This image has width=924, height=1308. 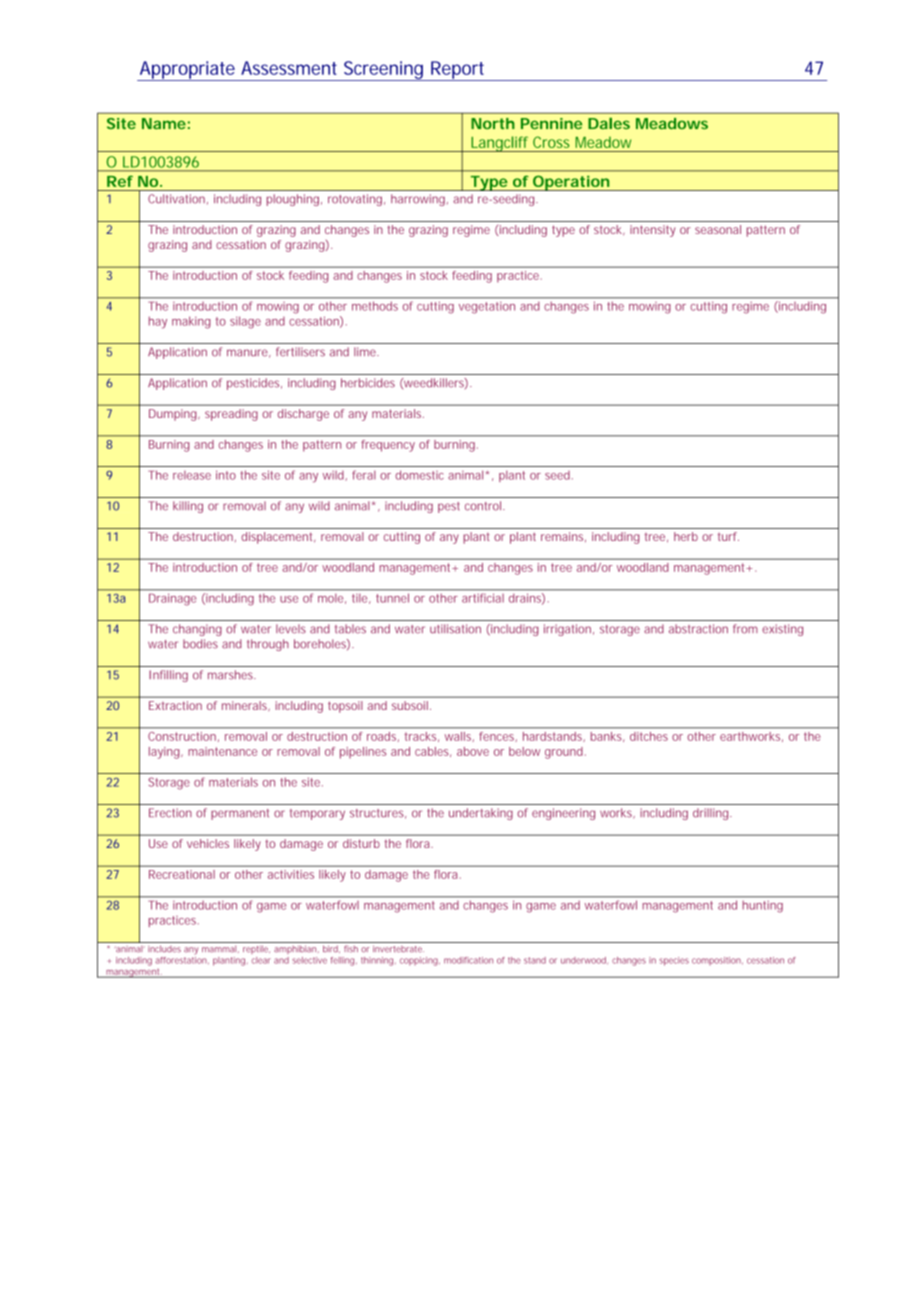 I want to click on modification, so click(x=468, y=960).
